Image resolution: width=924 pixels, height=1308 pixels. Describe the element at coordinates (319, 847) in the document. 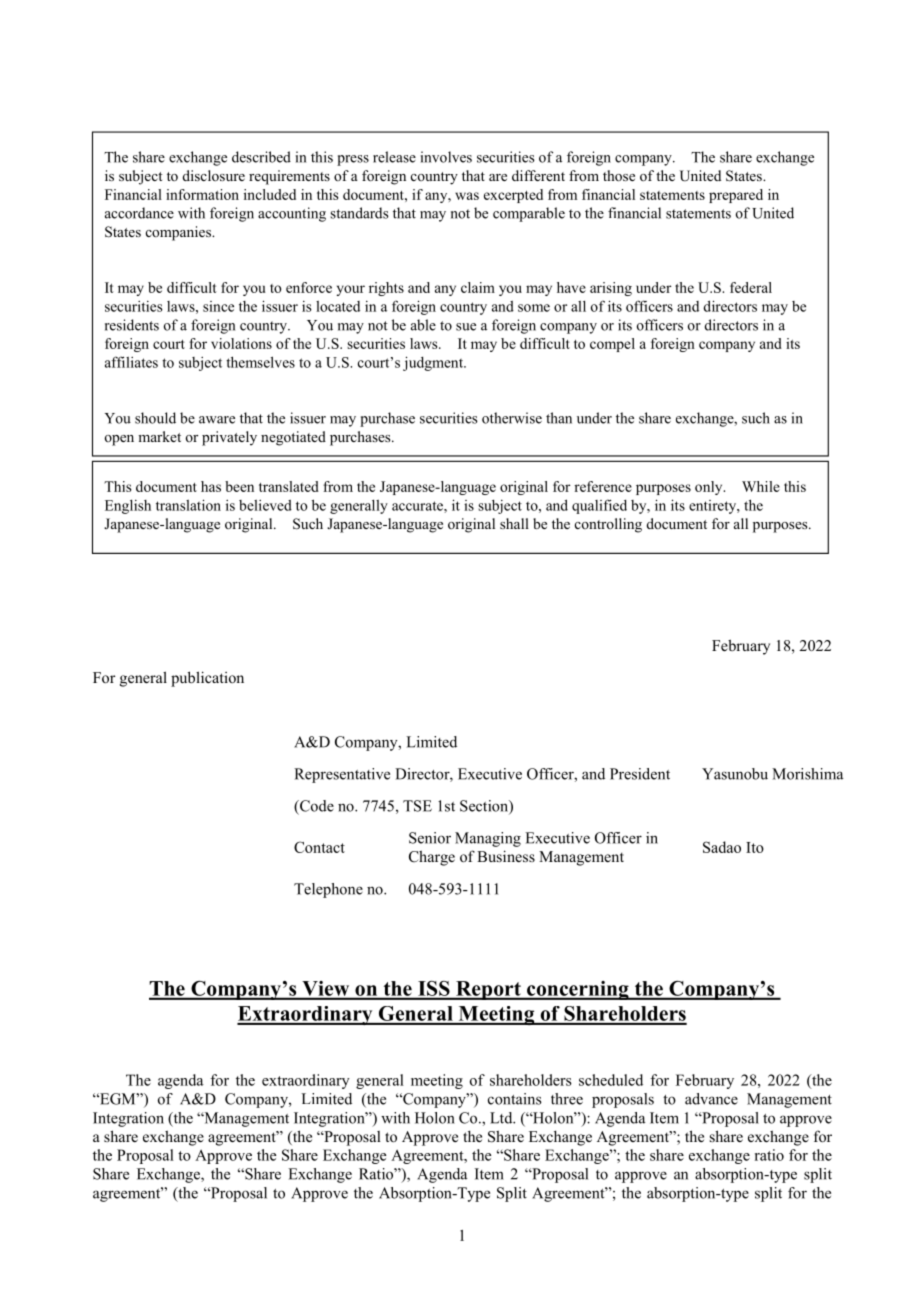

I see `Contact` at that location.
